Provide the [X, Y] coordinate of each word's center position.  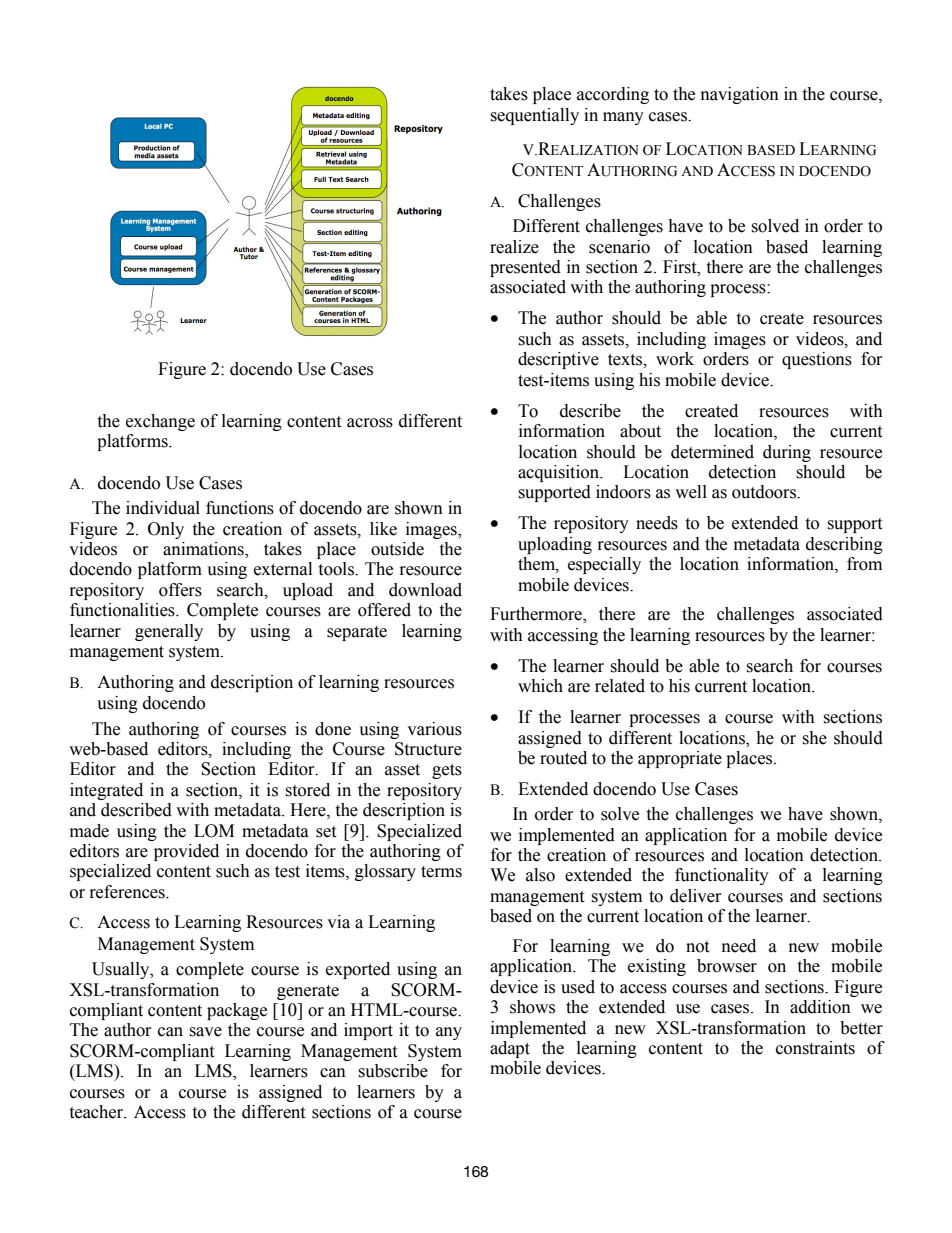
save [205, 1032]
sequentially [534, 116]
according [613, 95]
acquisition [559, 473]
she [814, 738]
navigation [740, 95]
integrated [106, 791]
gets [447, 771]
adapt [510, 1049]
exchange [160, 422]
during [787, 453]
